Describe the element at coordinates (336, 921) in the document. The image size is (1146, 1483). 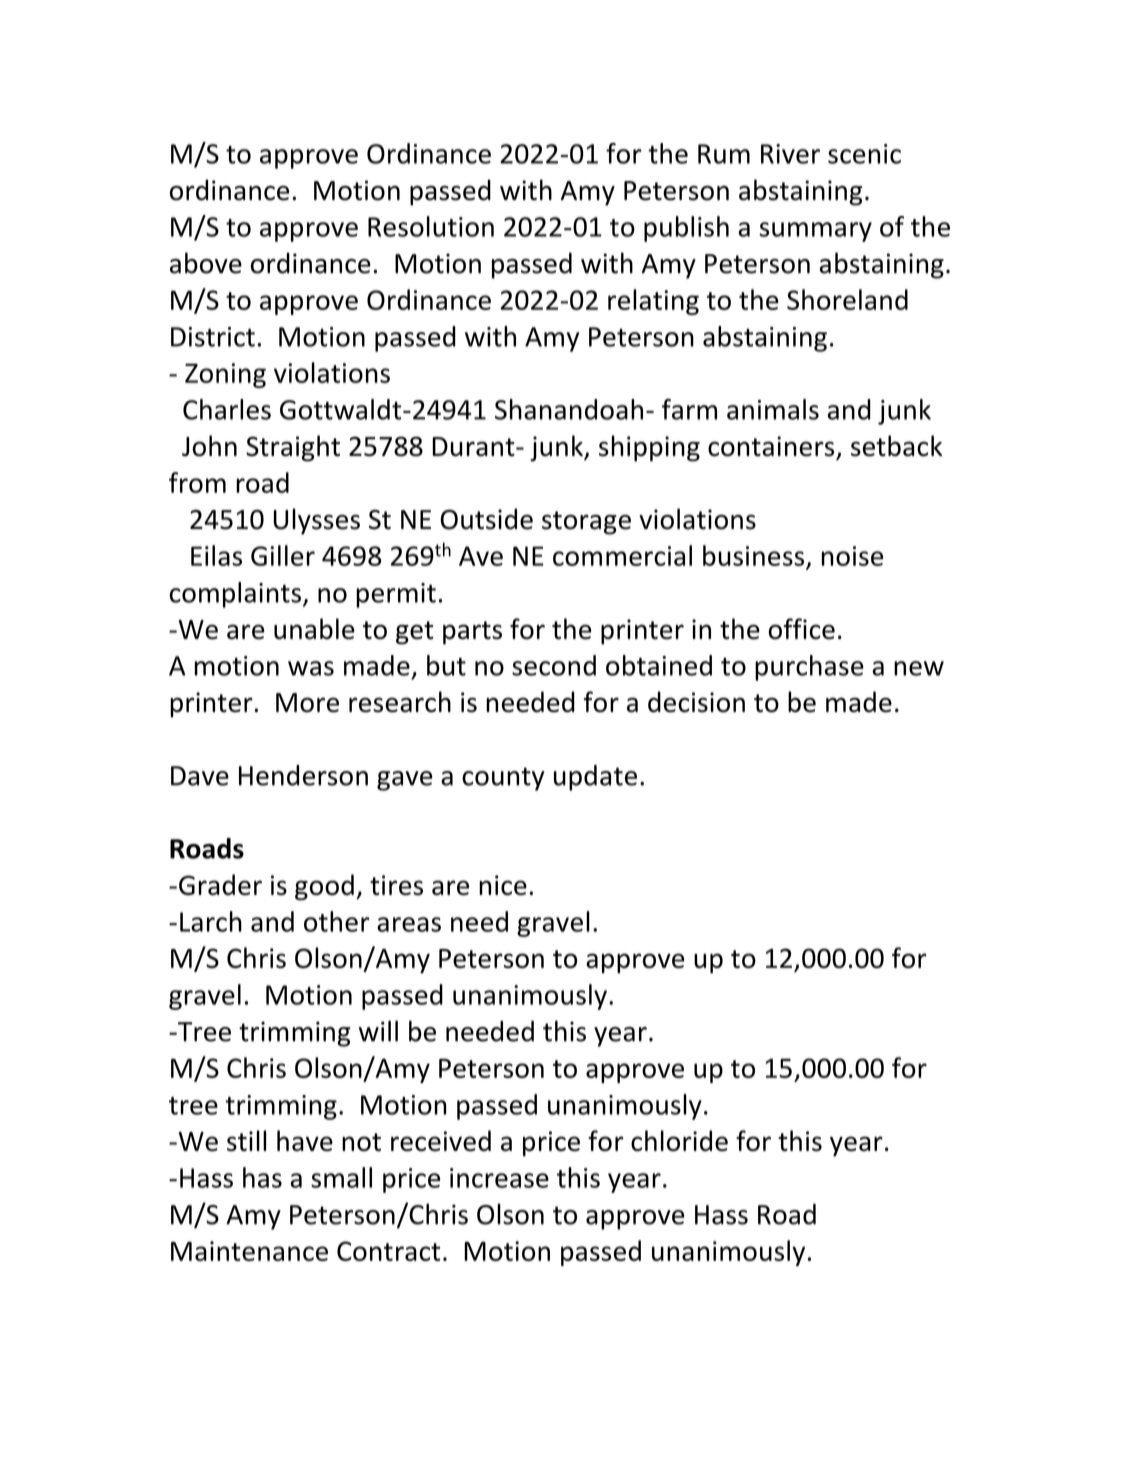
I see `other` at that location.
